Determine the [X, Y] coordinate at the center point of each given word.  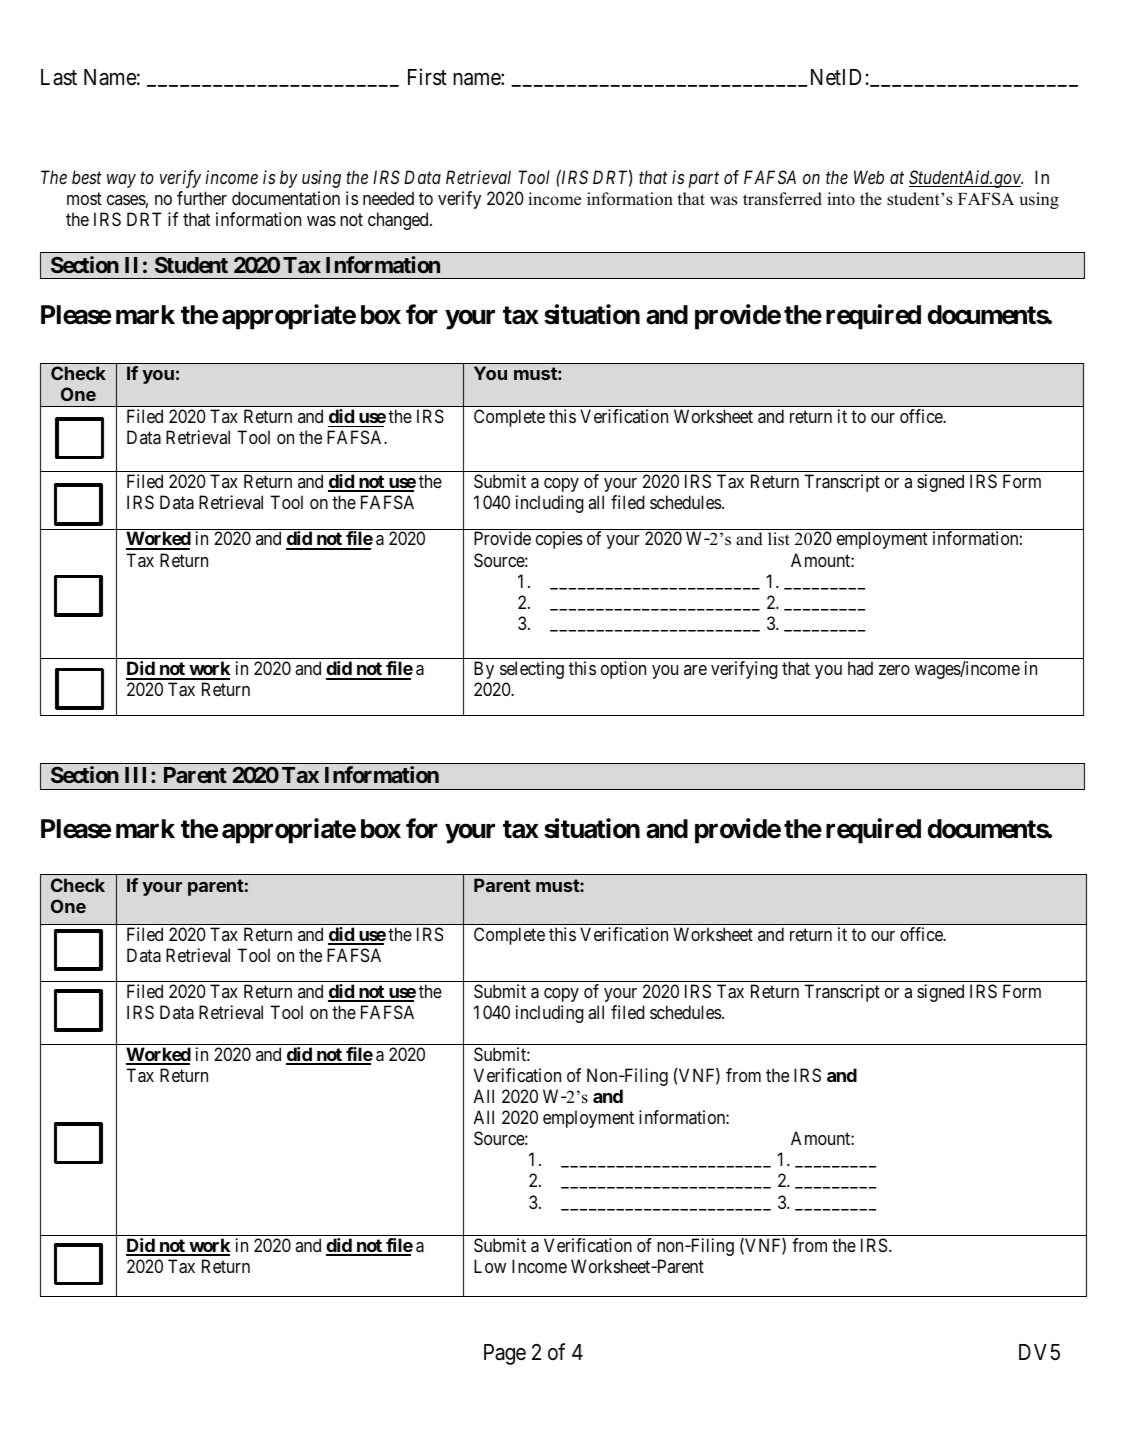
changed [399, 221]
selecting [532, 670]
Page [505, 1354]
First [427, 77]
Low [490, 1266]
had [860, 668]
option [623, 670]
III [138, 775]
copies [559, 540]
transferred [782, 199]
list [779, 539]
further [202, 198]
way [121, 181]
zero [894, 670]
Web [869, 177]
